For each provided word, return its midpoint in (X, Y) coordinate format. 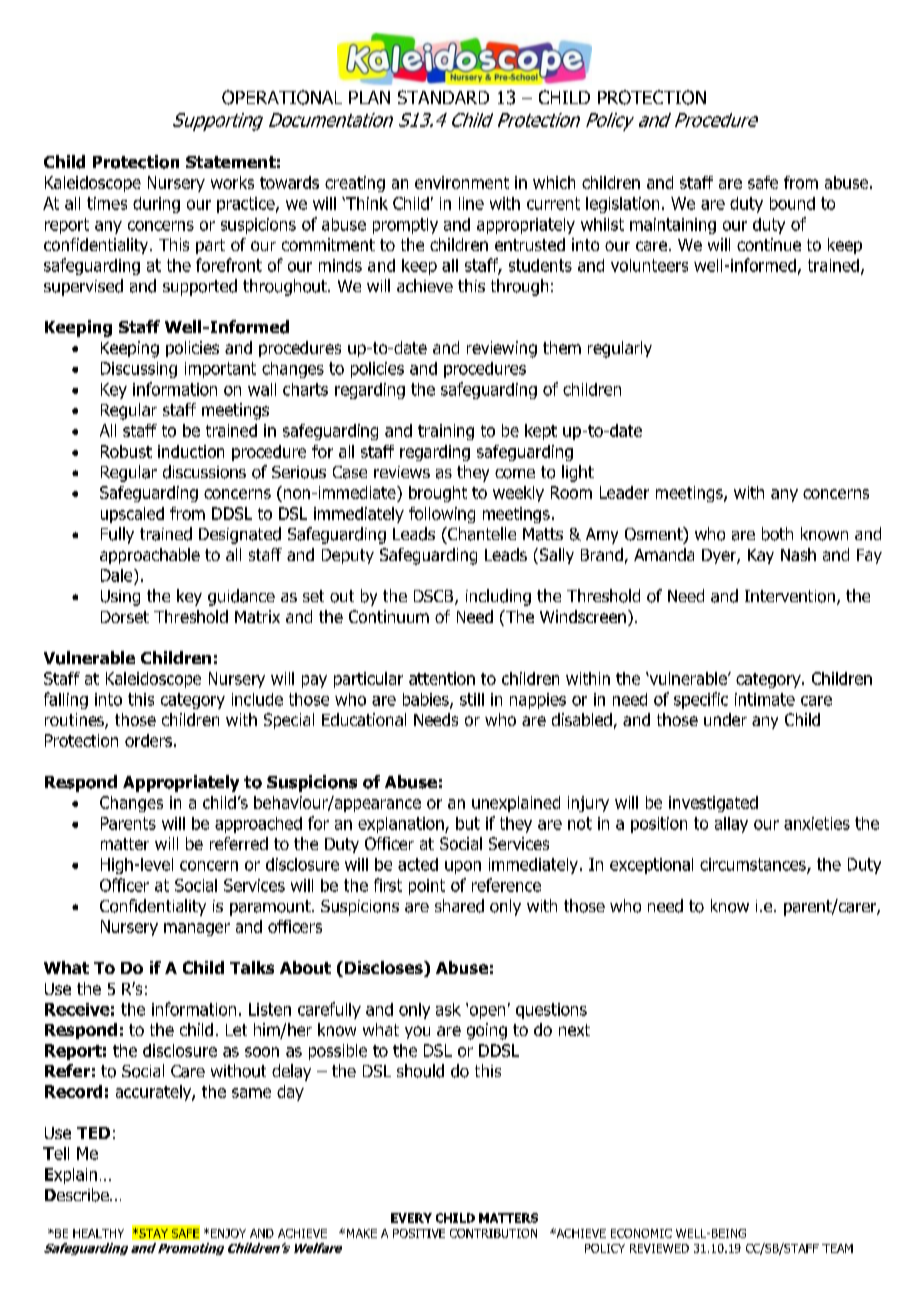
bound (792, 203)
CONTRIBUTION (493, 1233)
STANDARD (443, 97)
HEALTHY (98, 1233)
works (232, 182)
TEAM (837, 1248)
